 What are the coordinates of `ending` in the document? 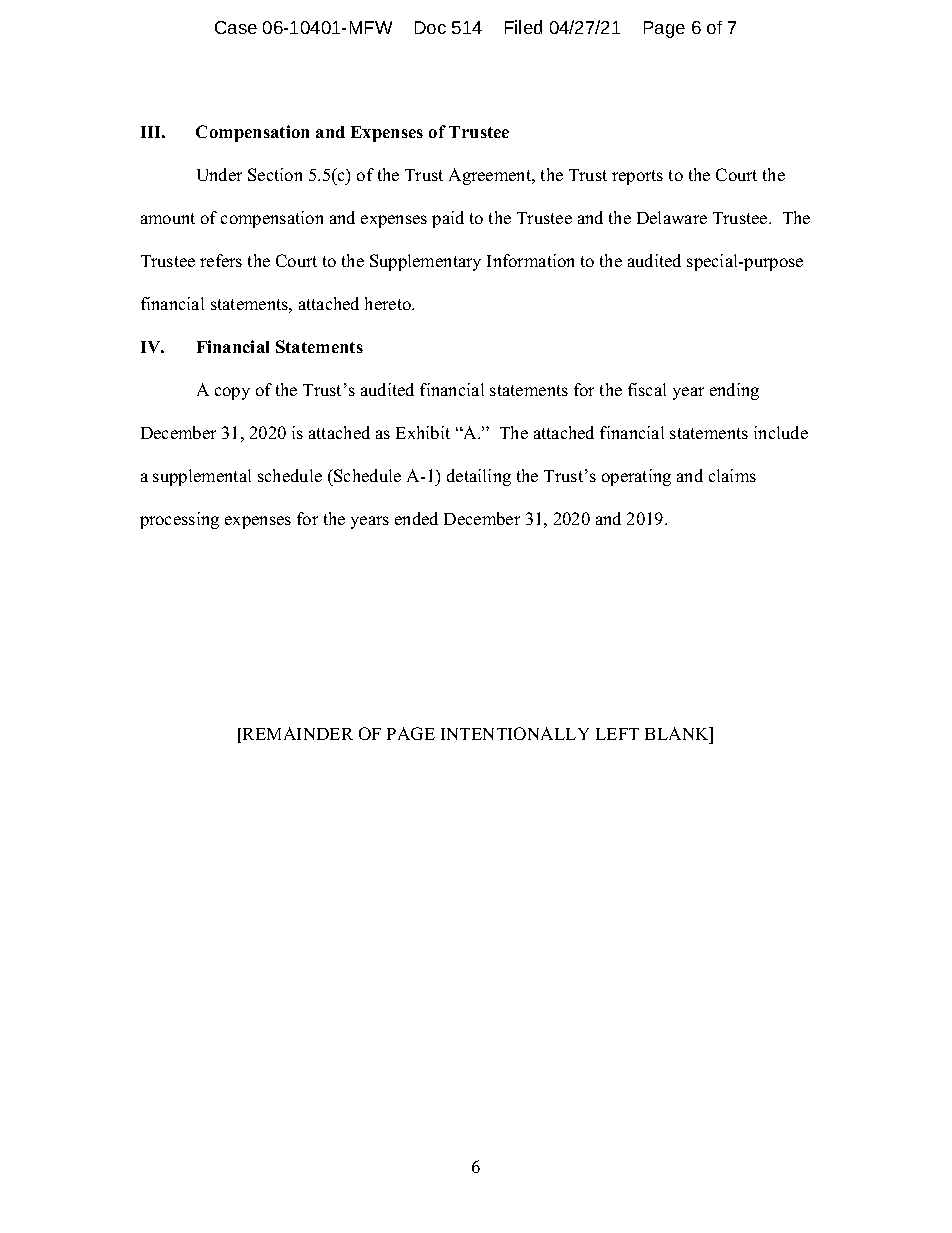 It's located at (734, 391).
